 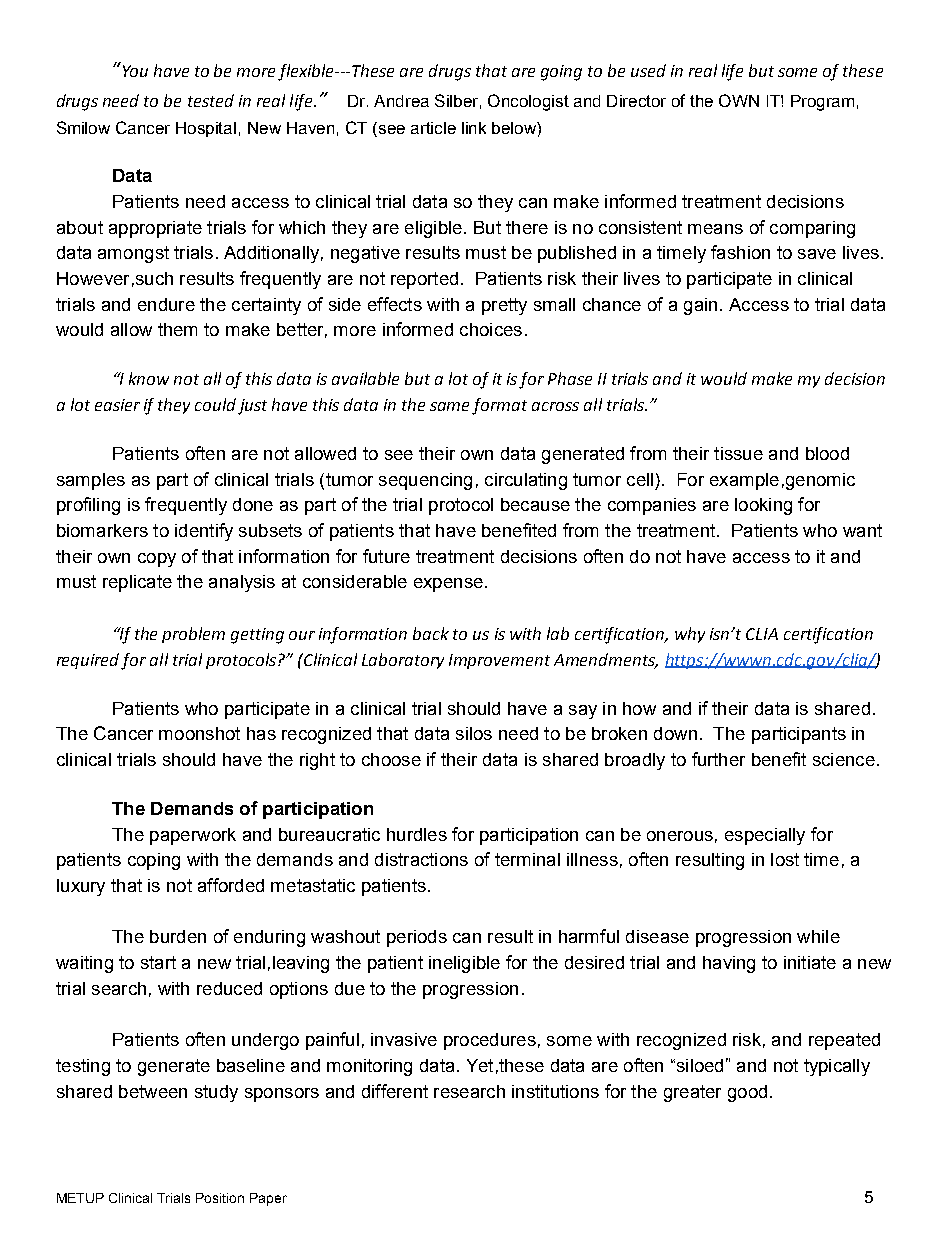 I want to click on could, so click(x=215, y=404).
